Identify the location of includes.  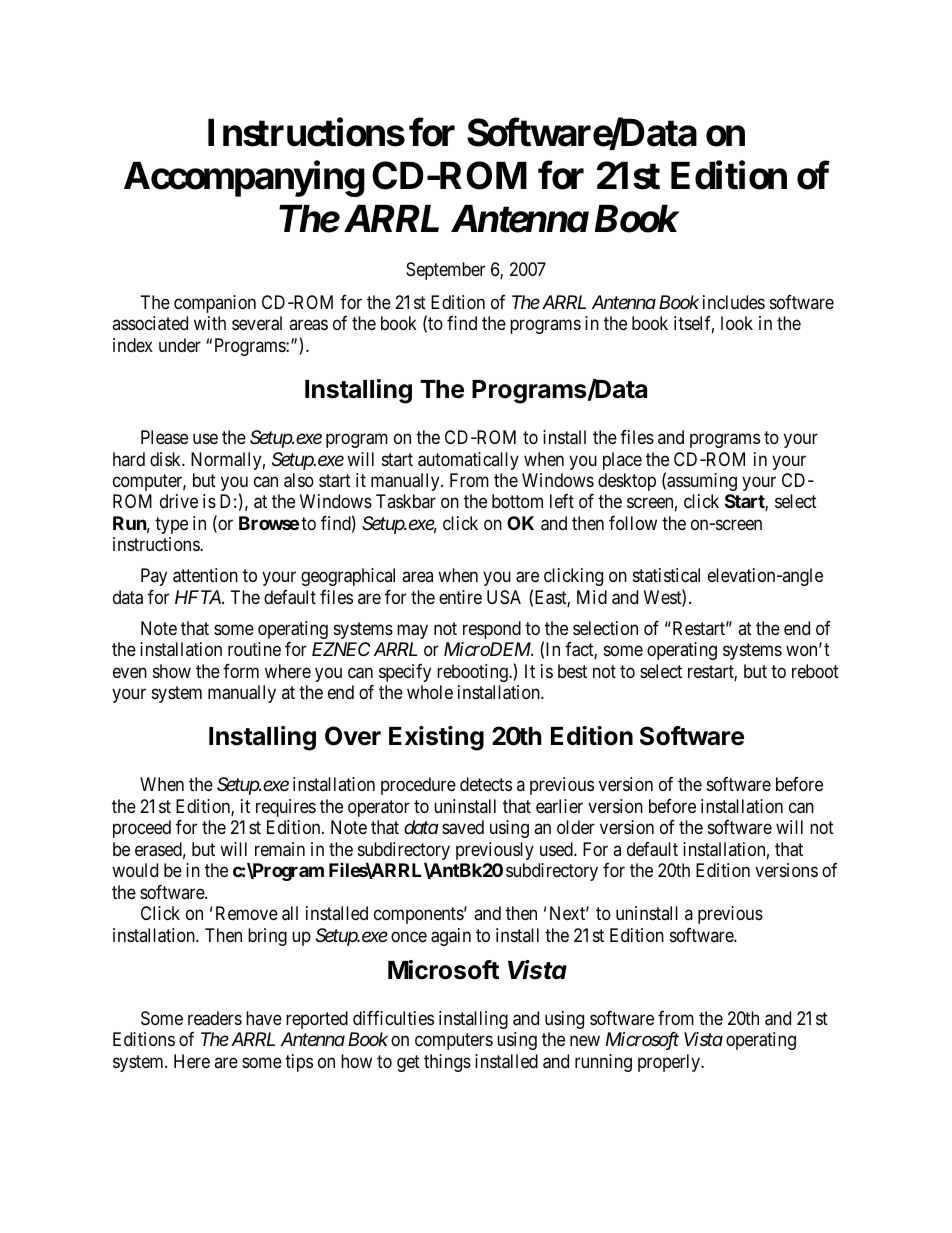
(734, 302).
